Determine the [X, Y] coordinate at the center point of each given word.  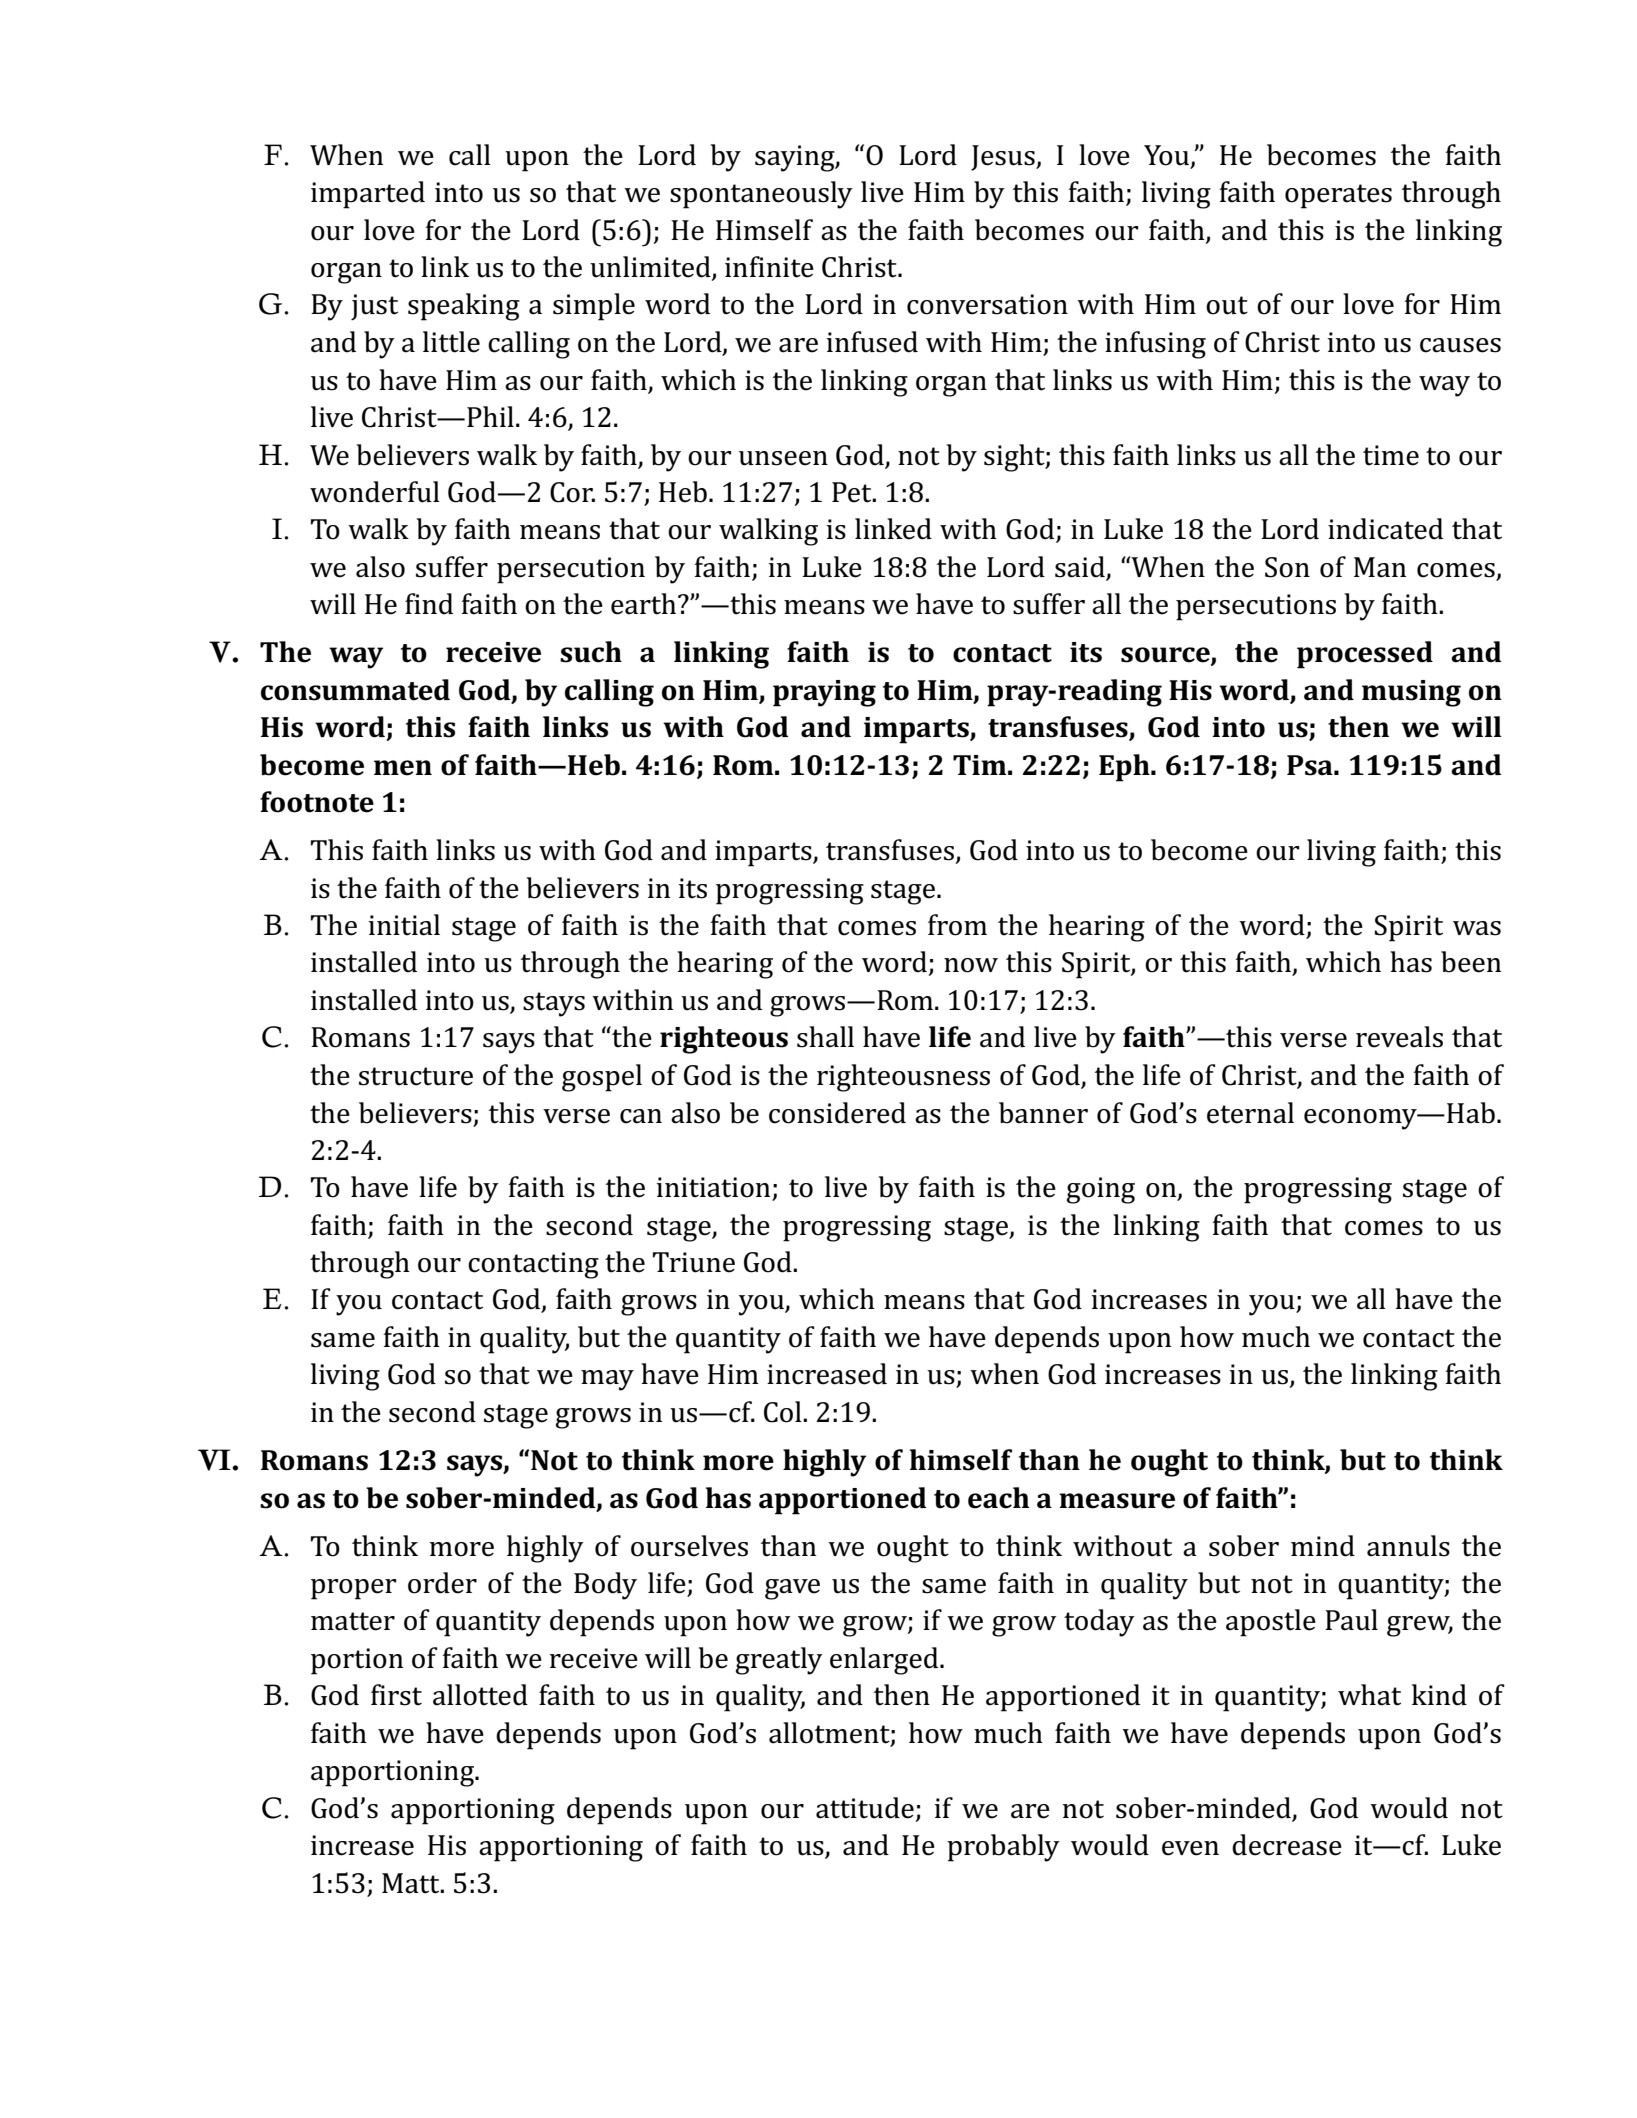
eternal [1250, 1113]
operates [1338, 196]
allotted [480, 1695]
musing [1411, 693]
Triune [694, 1262]
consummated [355, 690]
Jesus [1004, 158]
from [957, 925]
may [607, 1380]
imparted [368, 195]
